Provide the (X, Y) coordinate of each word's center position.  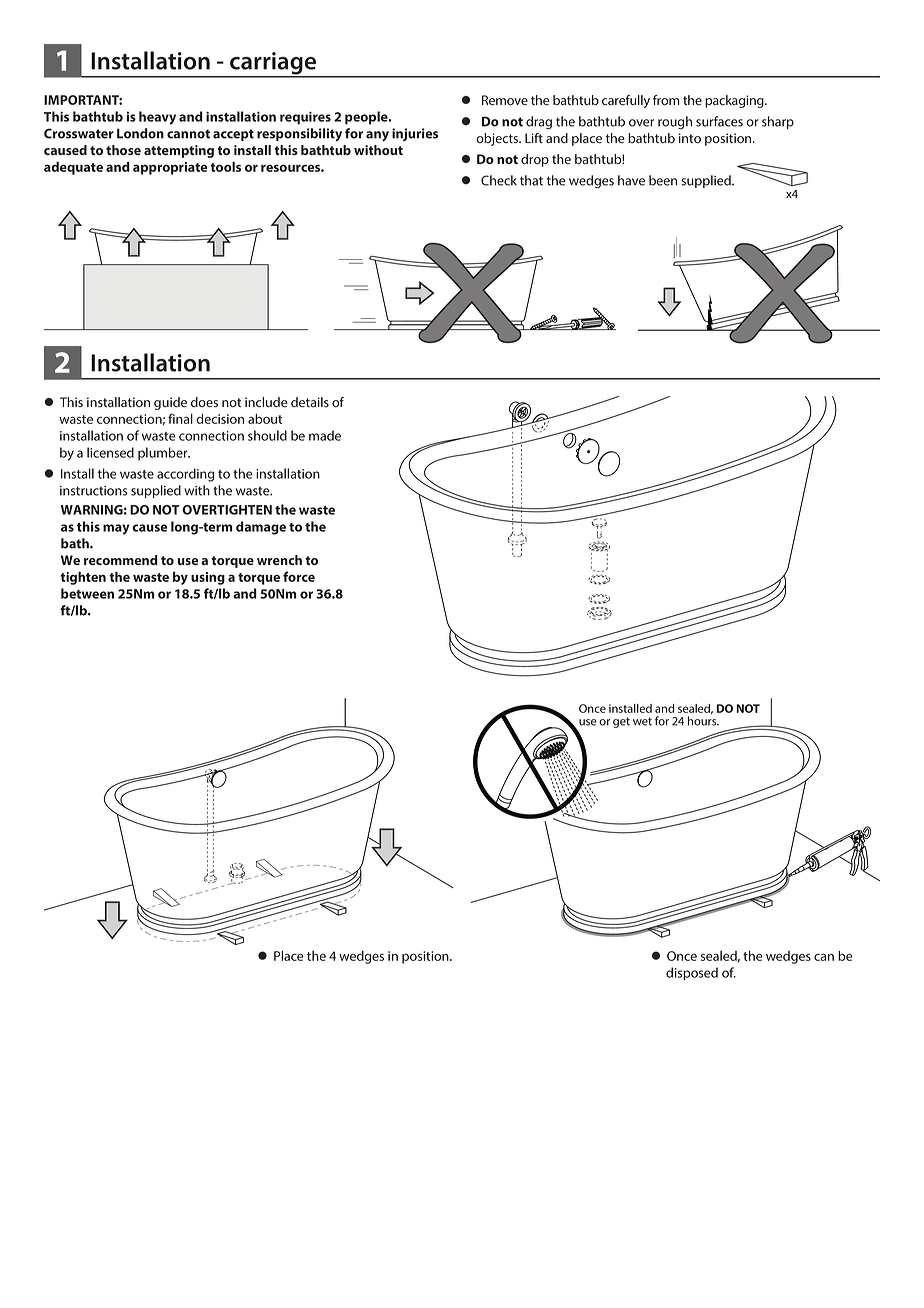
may (116, 529)
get (621, 722)
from (666, 100)
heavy (157, 118)
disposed (692, 974)
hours (703, 721)
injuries (415, 134)
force (299, 576)
